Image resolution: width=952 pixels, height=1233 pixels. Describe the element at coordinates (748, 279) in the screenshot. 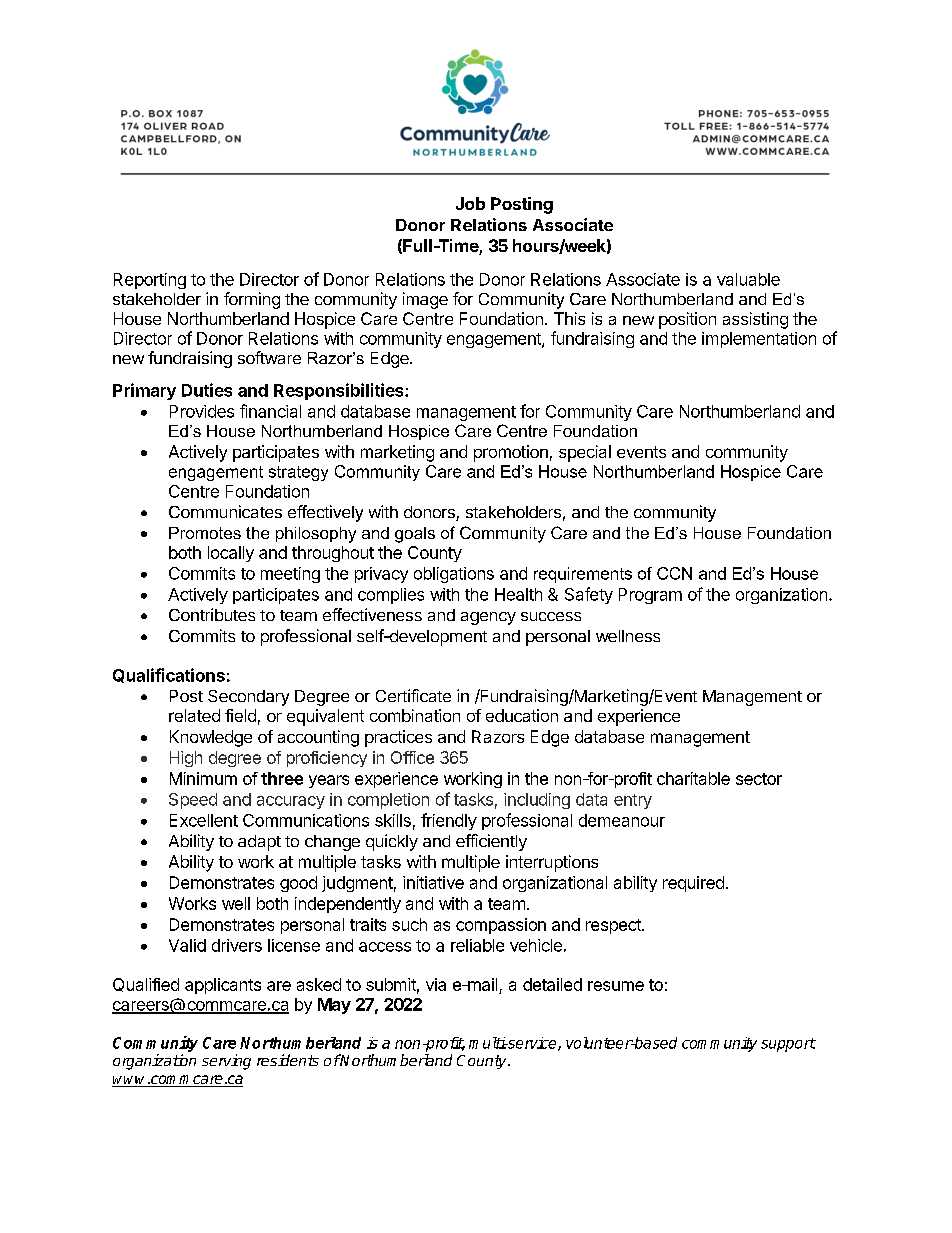

I see `valuable` at that location.
